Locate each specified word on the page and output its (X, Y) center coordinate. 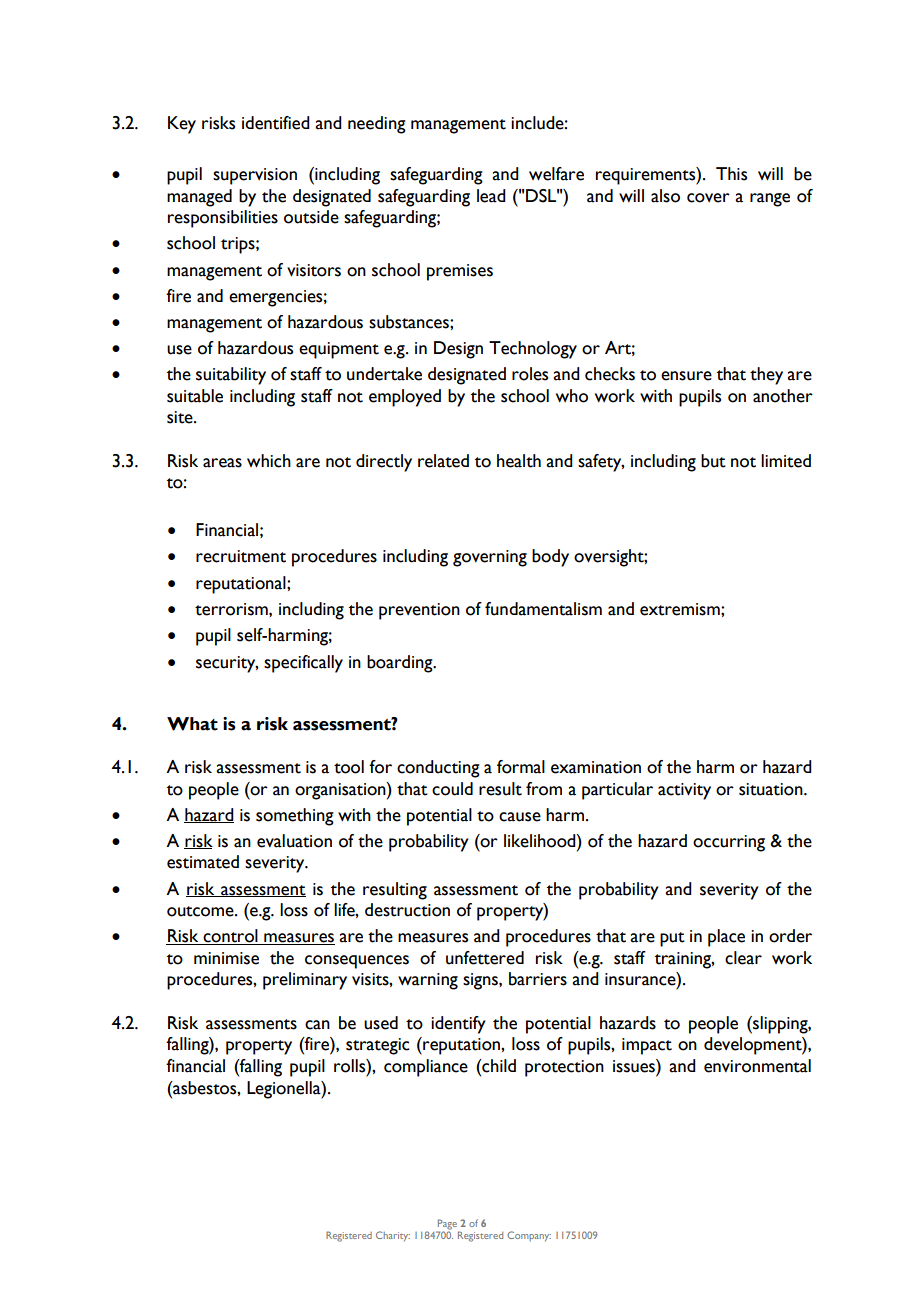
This (731, 174)
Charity (393, 1236)
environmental (757, 1066)
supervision (255, 176)
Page (447, 1224)
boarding (401, 664)
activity (684, 791)
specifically (303, 664)
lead (491, 196)
